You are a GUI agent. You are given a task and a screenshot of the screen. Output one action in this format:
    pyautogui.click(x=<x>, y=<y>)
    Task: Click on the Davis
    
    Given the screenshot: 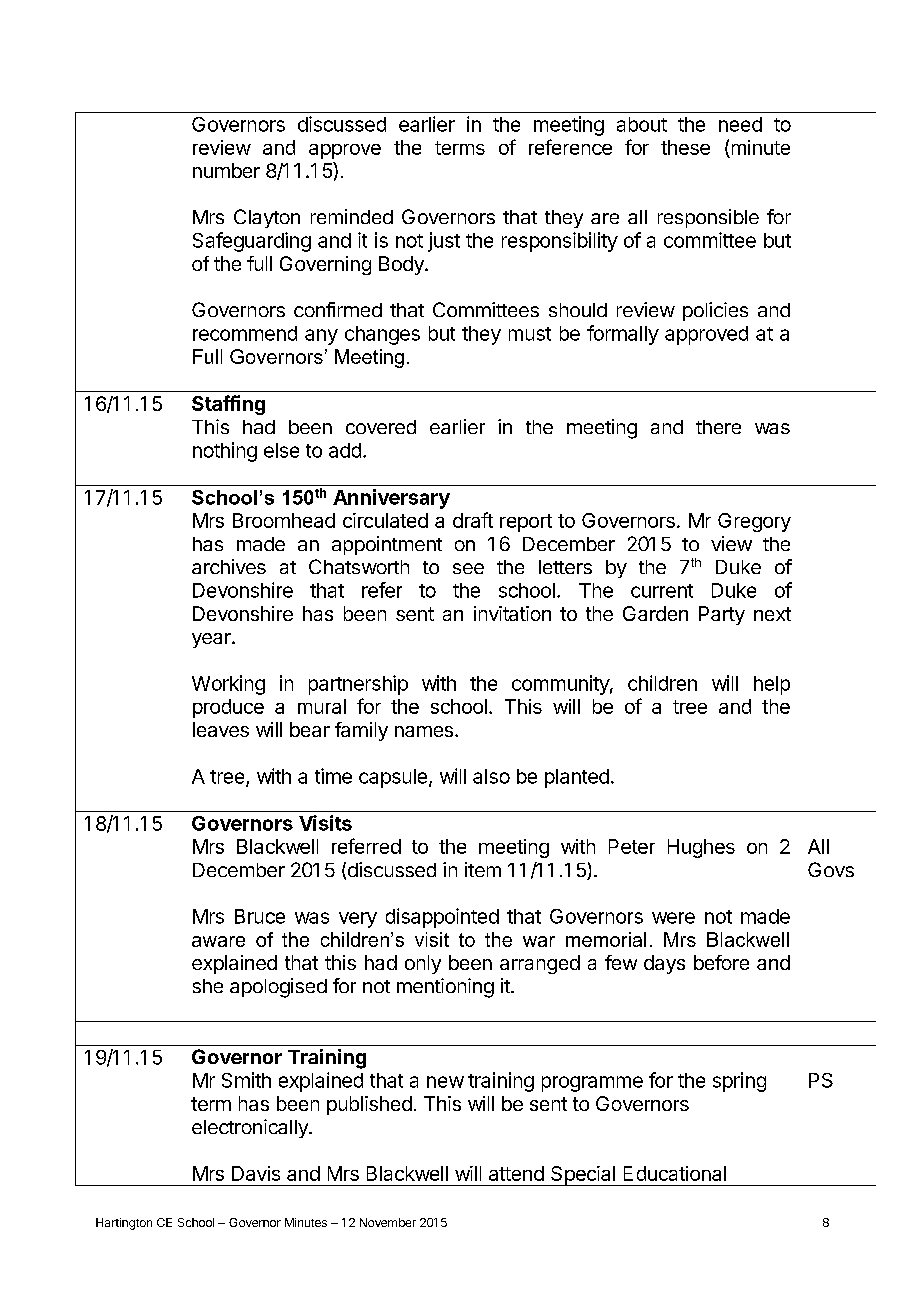 What is the action you would take?
    pyautogui.click(x=256, y=1173)
